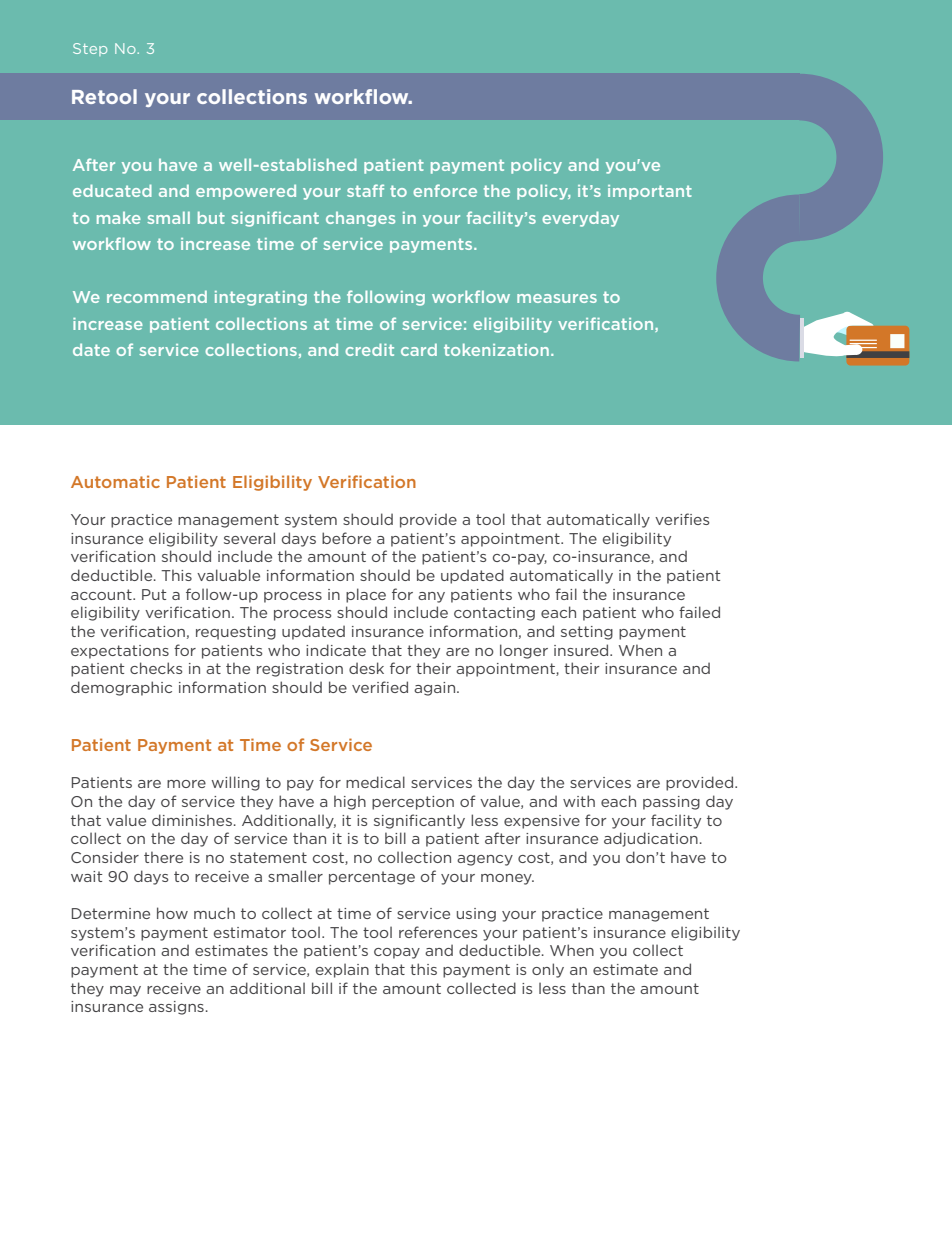 This screenshot has height=1233, width=952. Describe the element at coordinates (365, 190) in the screenshot. I see `staff` at that location.
